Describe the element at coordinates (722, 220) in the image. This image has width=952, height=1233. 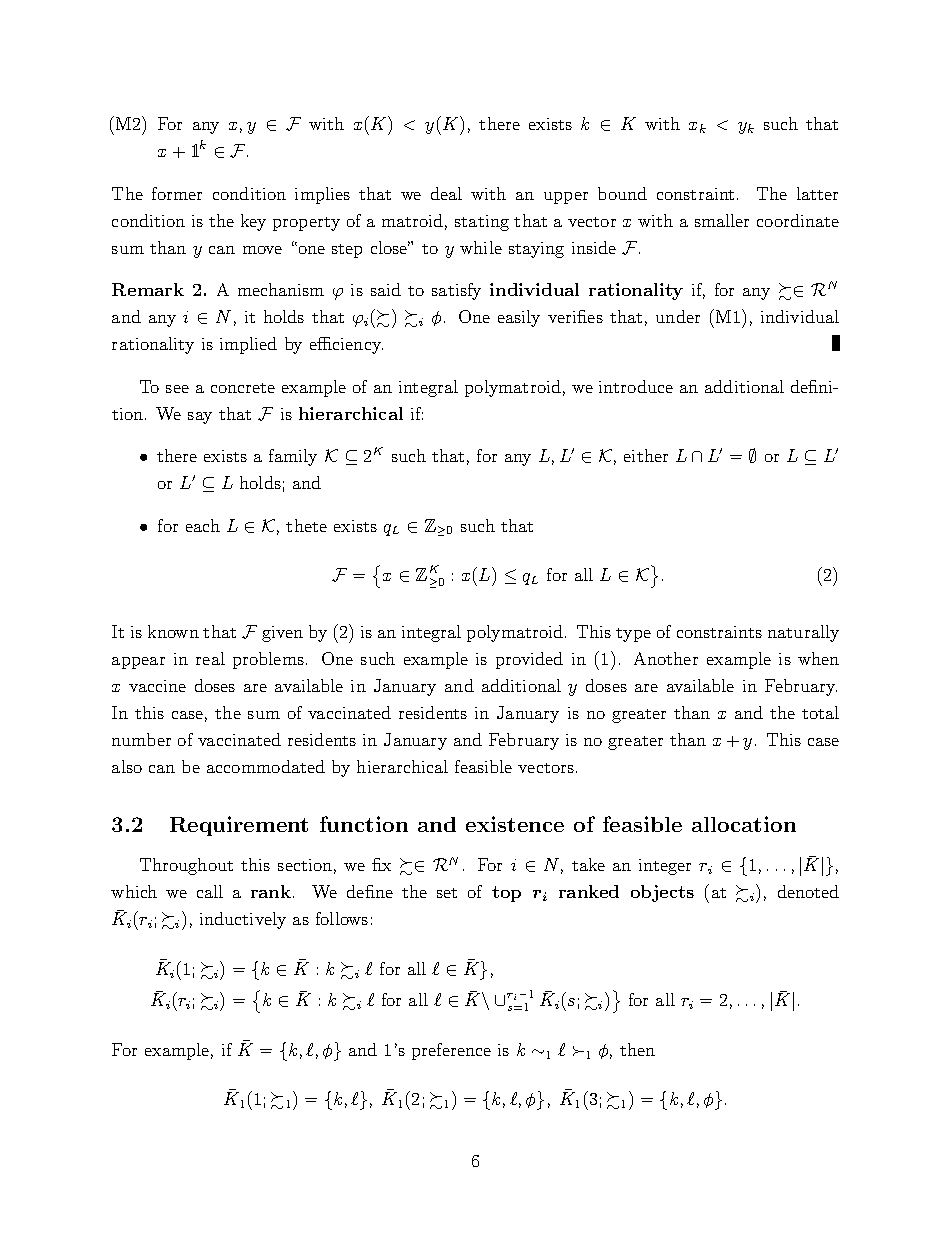
I see `smaller` at that location.
